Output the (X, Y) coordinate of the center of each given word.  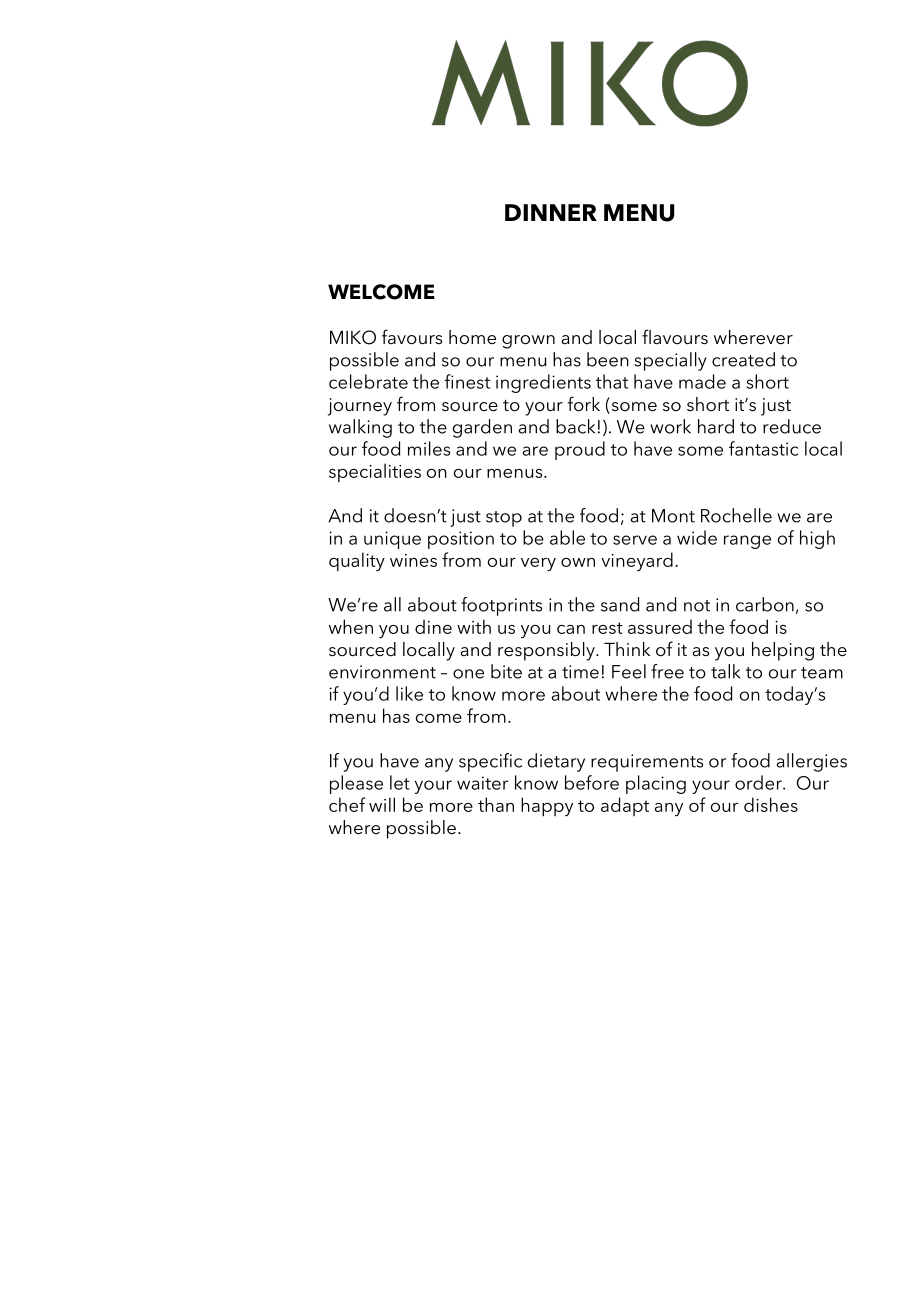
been (608, 359)
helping (783, 651)
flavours (675, 337)
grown (528, 342)
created (743, 359)
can (571, 629)
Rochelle (736, 515)
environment (382, 672)
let (400, 782)
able (567, 537)
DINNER (551, 212)
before (592, 782)
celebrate (368, 381)
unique (392, 540)
